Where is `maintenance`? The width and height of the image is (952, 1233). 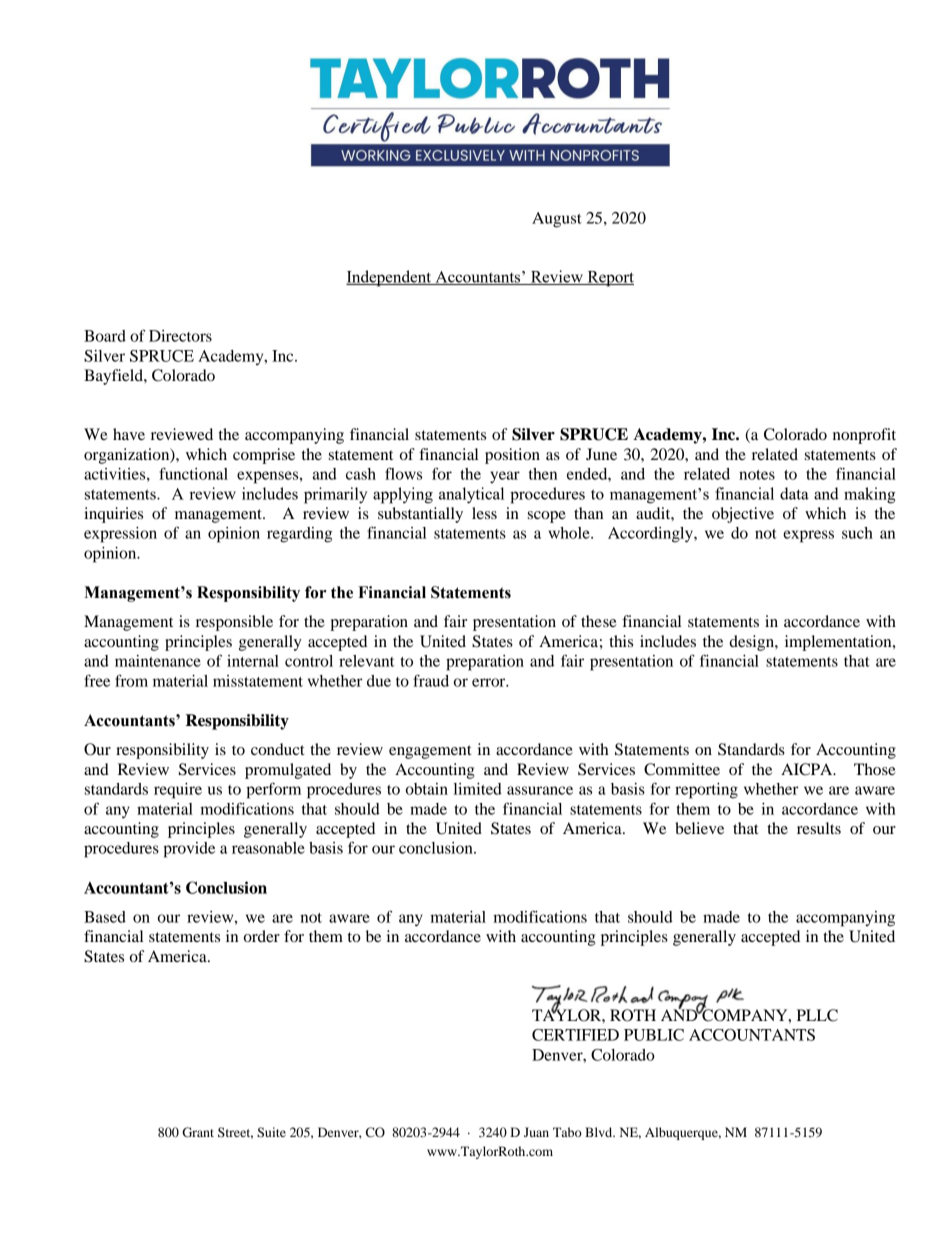
maintenance is located at coordinates (158, 661).
